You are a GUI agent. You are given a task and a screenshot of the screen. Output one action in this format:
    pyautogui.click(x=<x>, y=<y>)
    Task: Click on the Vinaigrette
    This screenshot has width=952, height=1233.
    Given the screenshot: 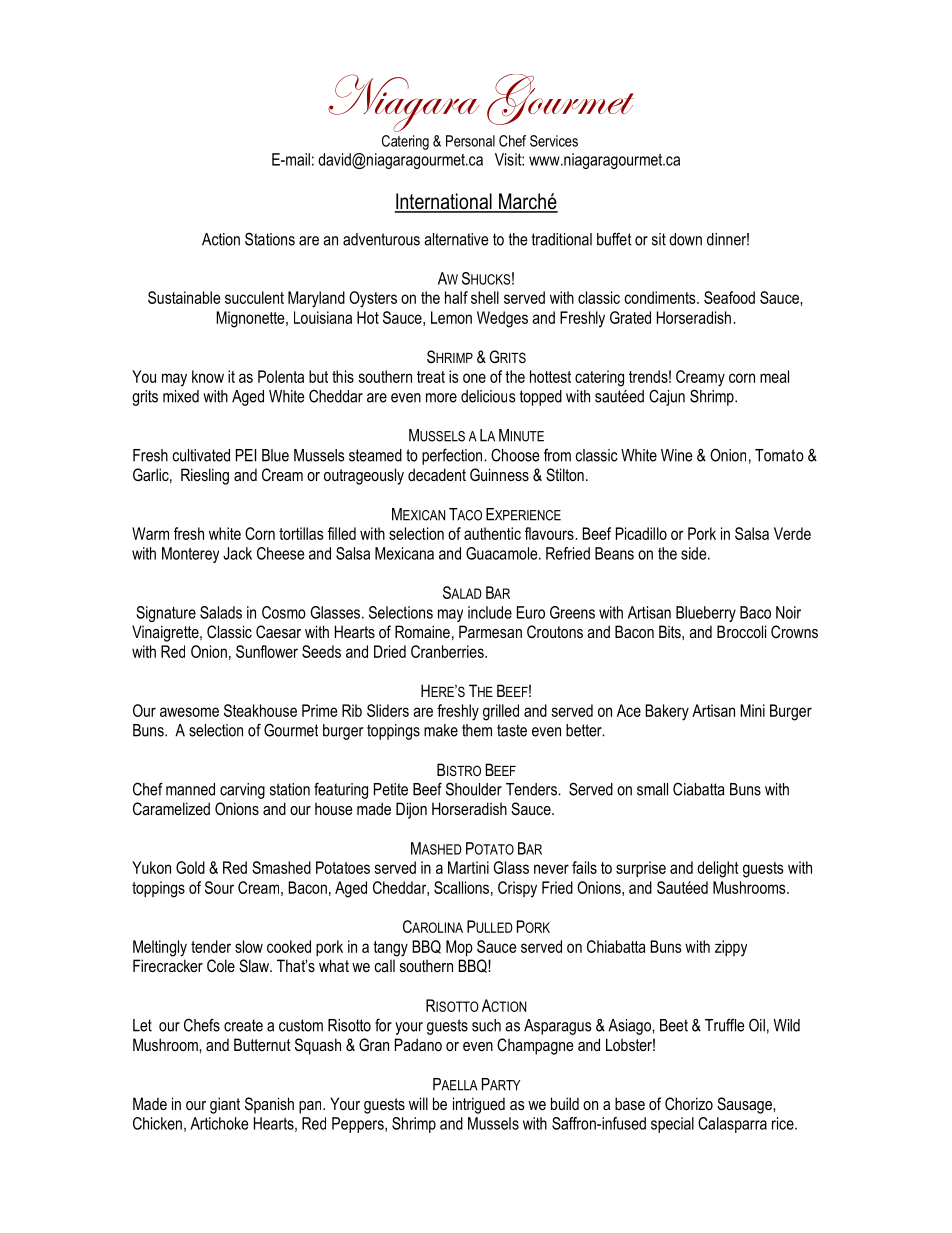 What is the action you would take?
    pyautogui.click(x=166, y=633)
